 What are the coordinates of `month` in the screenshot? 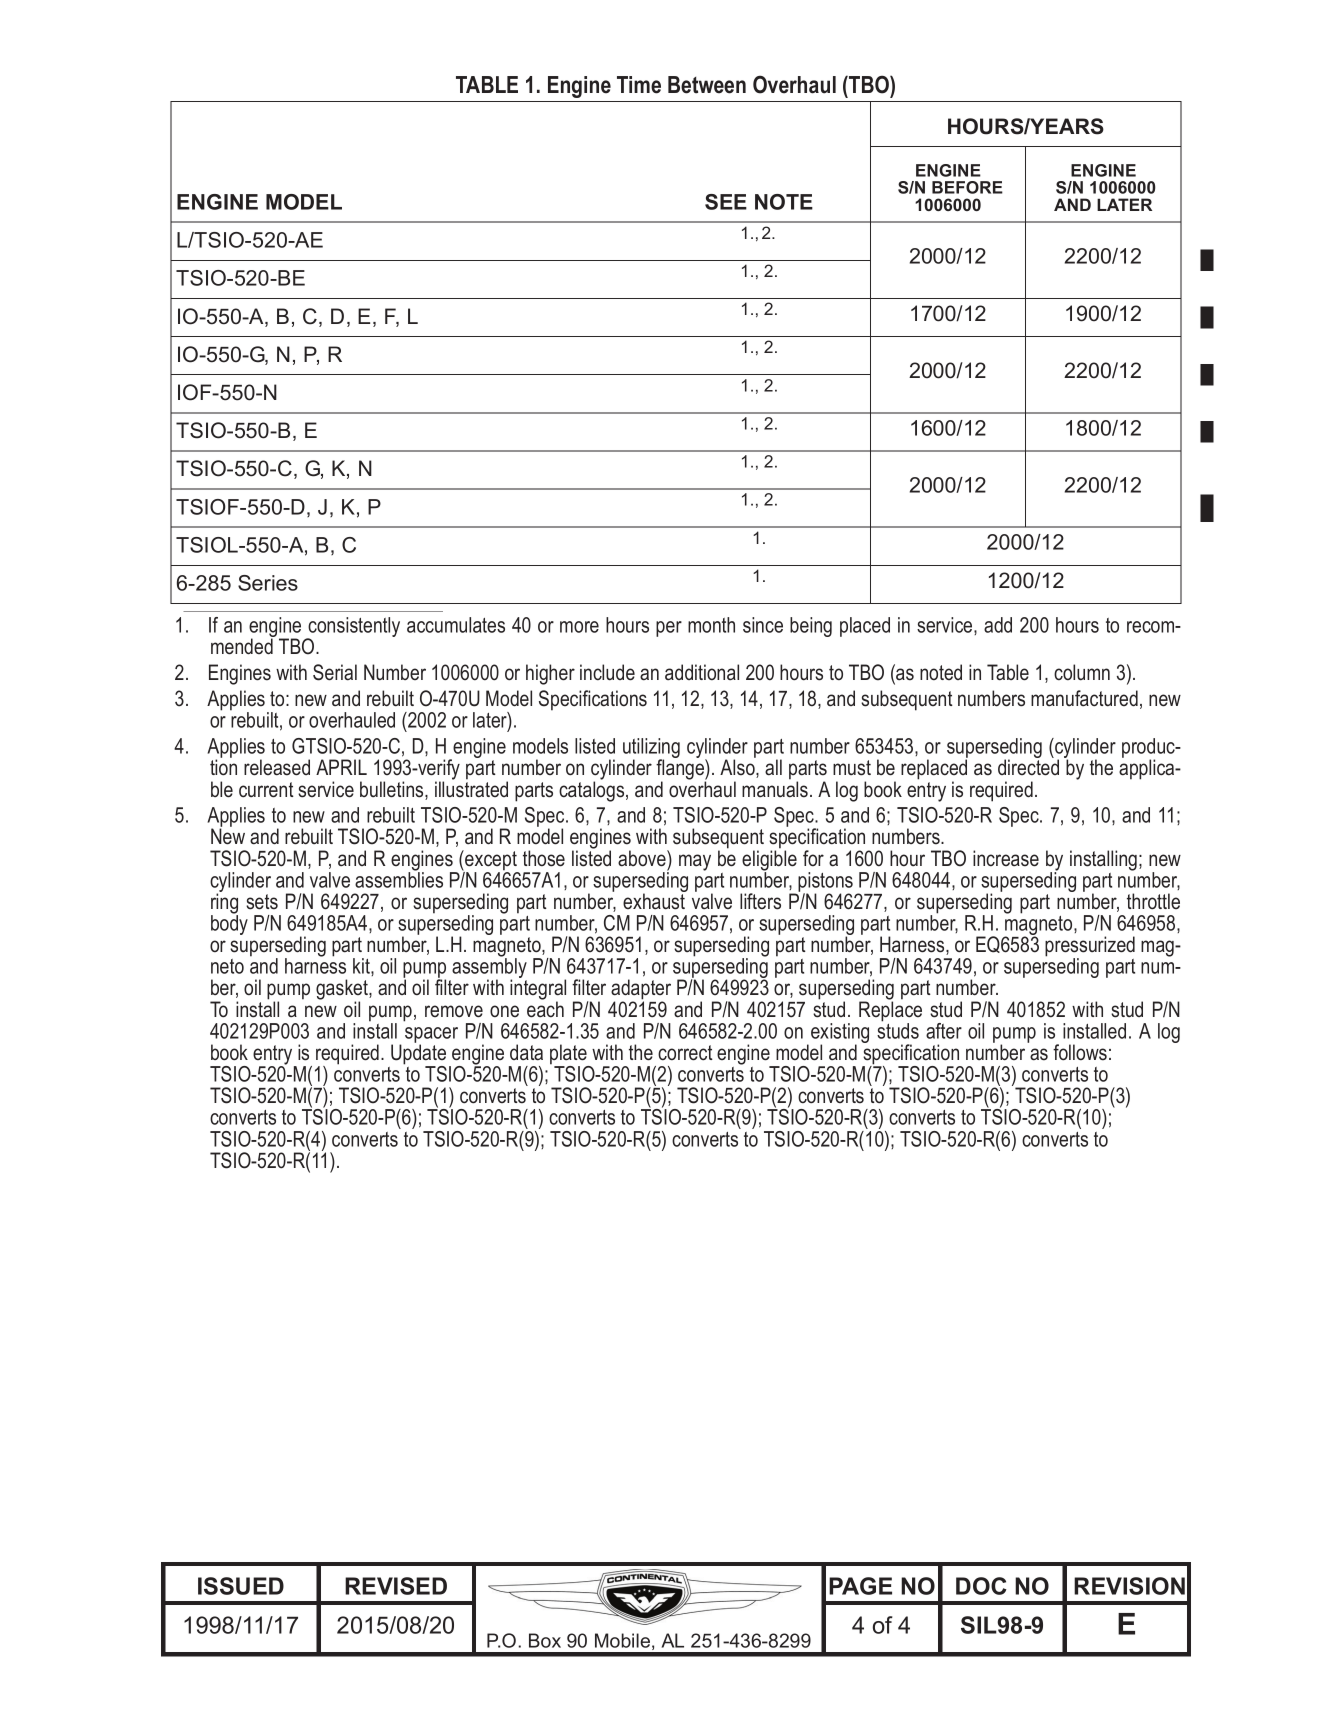 It's located at (711, 625).
